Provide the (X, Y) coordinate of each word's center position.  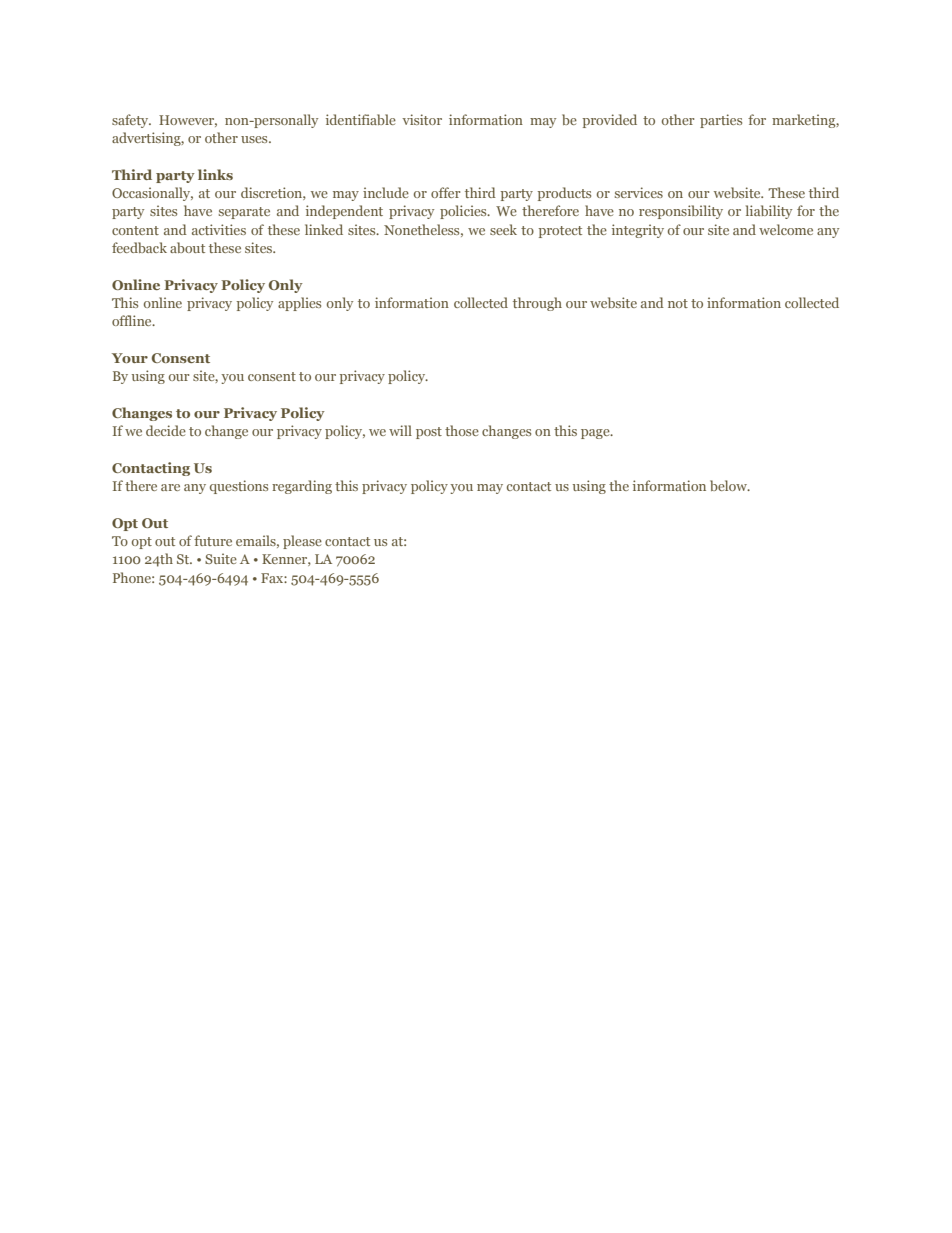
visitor (422, 119)
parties (721, 121)
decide (166, 430)
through (537, 304)
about (187, 247)
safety (131, 121)
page (596, 434)
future (213, 540)
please (302, 542)
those (462, 430)
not (678, 303)
